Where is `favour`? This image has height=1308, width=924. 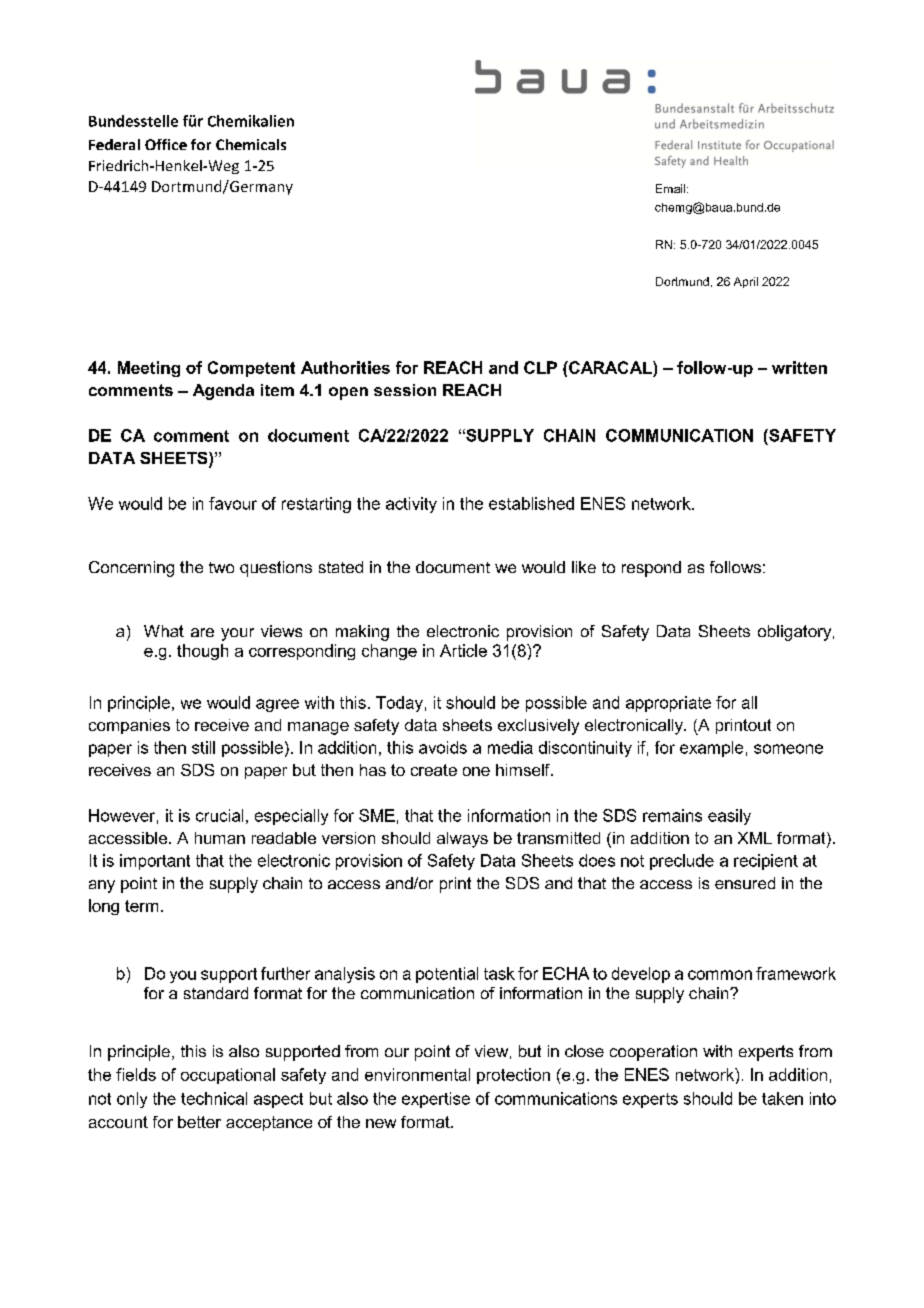 favour is located at coordinates (233, 503).
